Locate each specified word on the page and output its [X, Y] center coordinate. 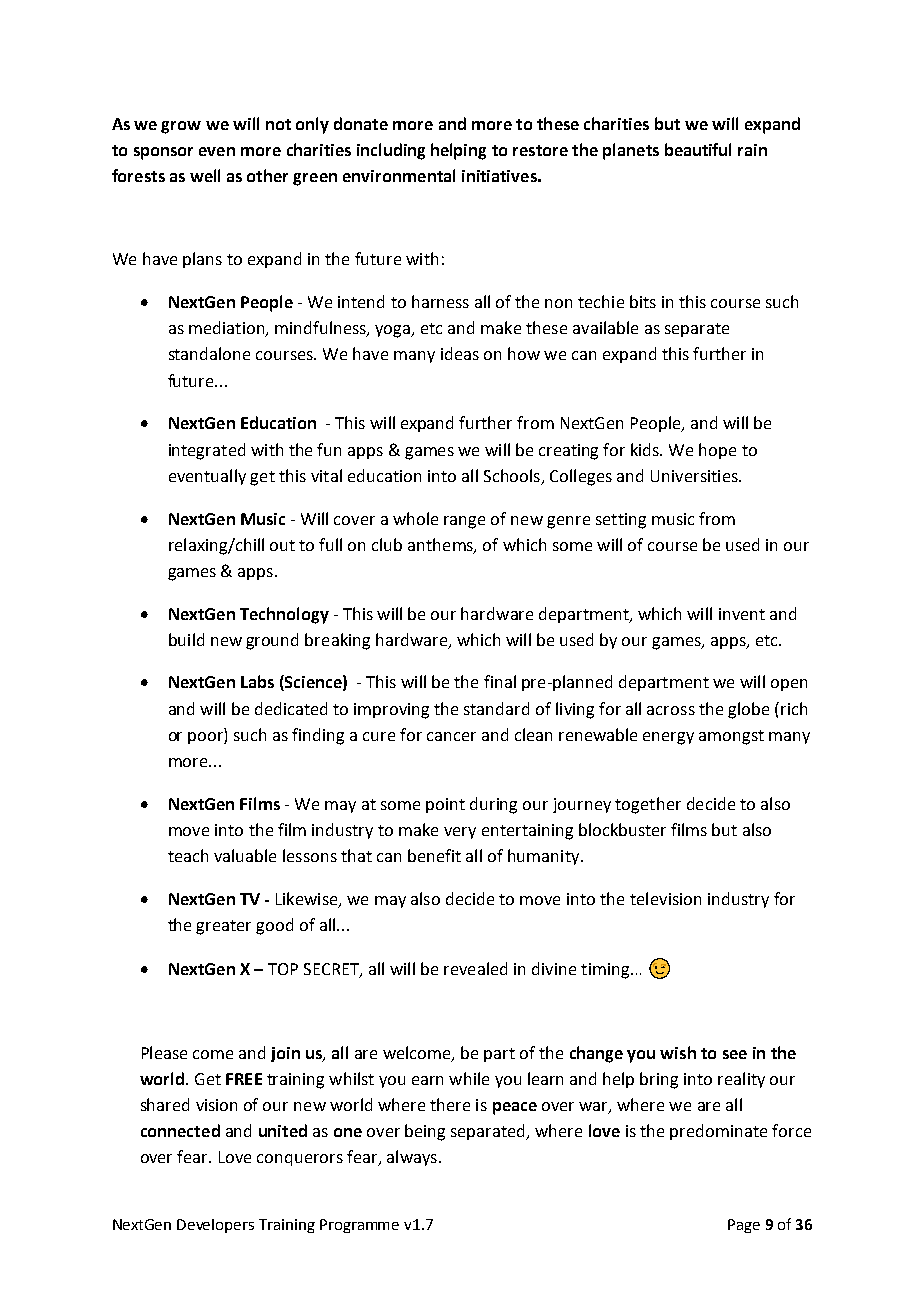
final [500, 681]
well [205, 175]
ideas [460, 353]
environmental [399, 175]
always [412, 1158]
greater [223, 927]
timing [606, 971]
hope [717, 451]
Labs [257, 681]
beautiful [698, 149]
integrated [207, 451]
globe [748, 710]
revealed [475, 968]
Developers [215, 1226]
